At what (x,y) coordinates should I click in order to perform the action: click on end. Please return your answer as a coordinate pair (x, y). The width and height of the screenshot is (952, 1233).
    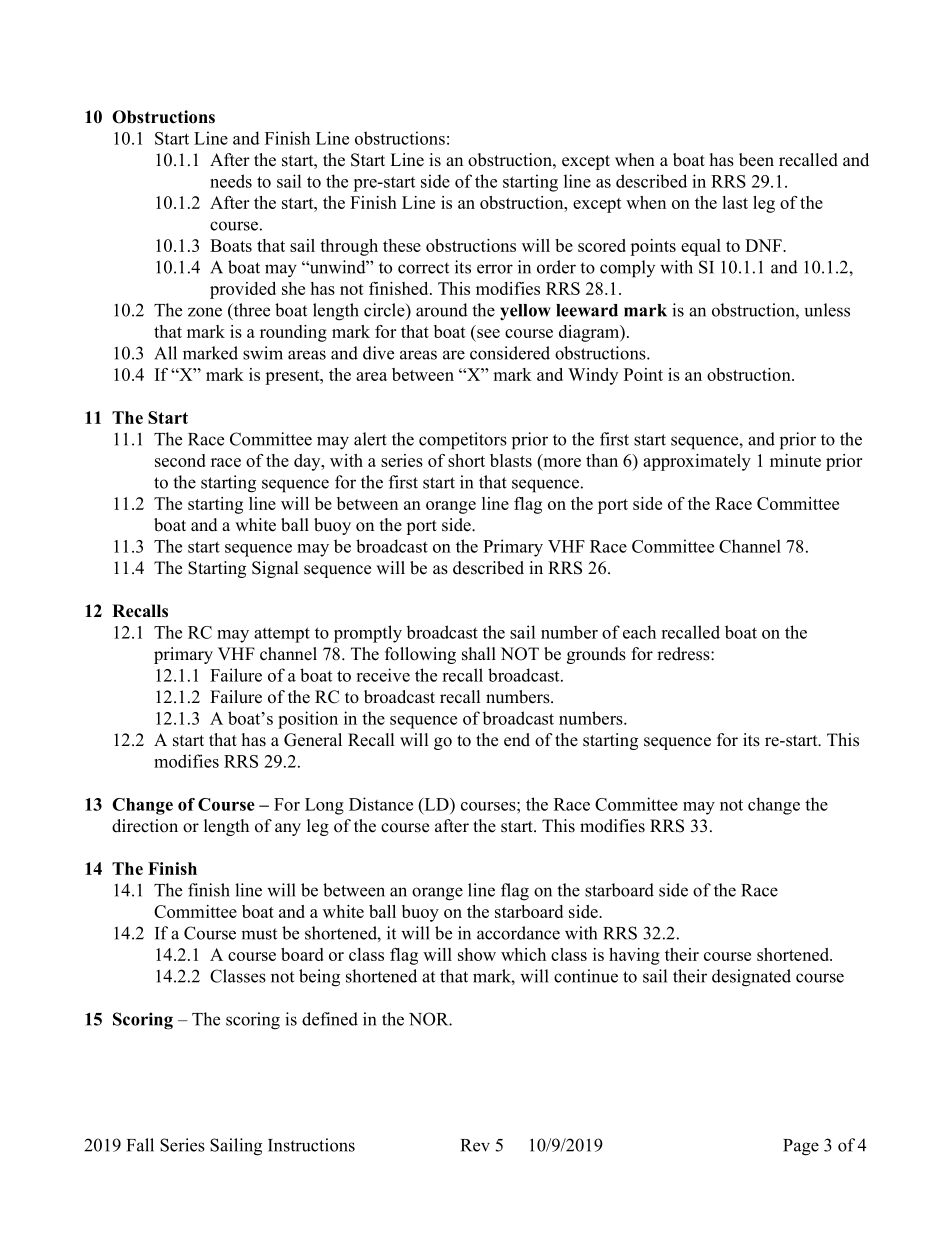
    Looking at the image, I should click on (517, 740).
